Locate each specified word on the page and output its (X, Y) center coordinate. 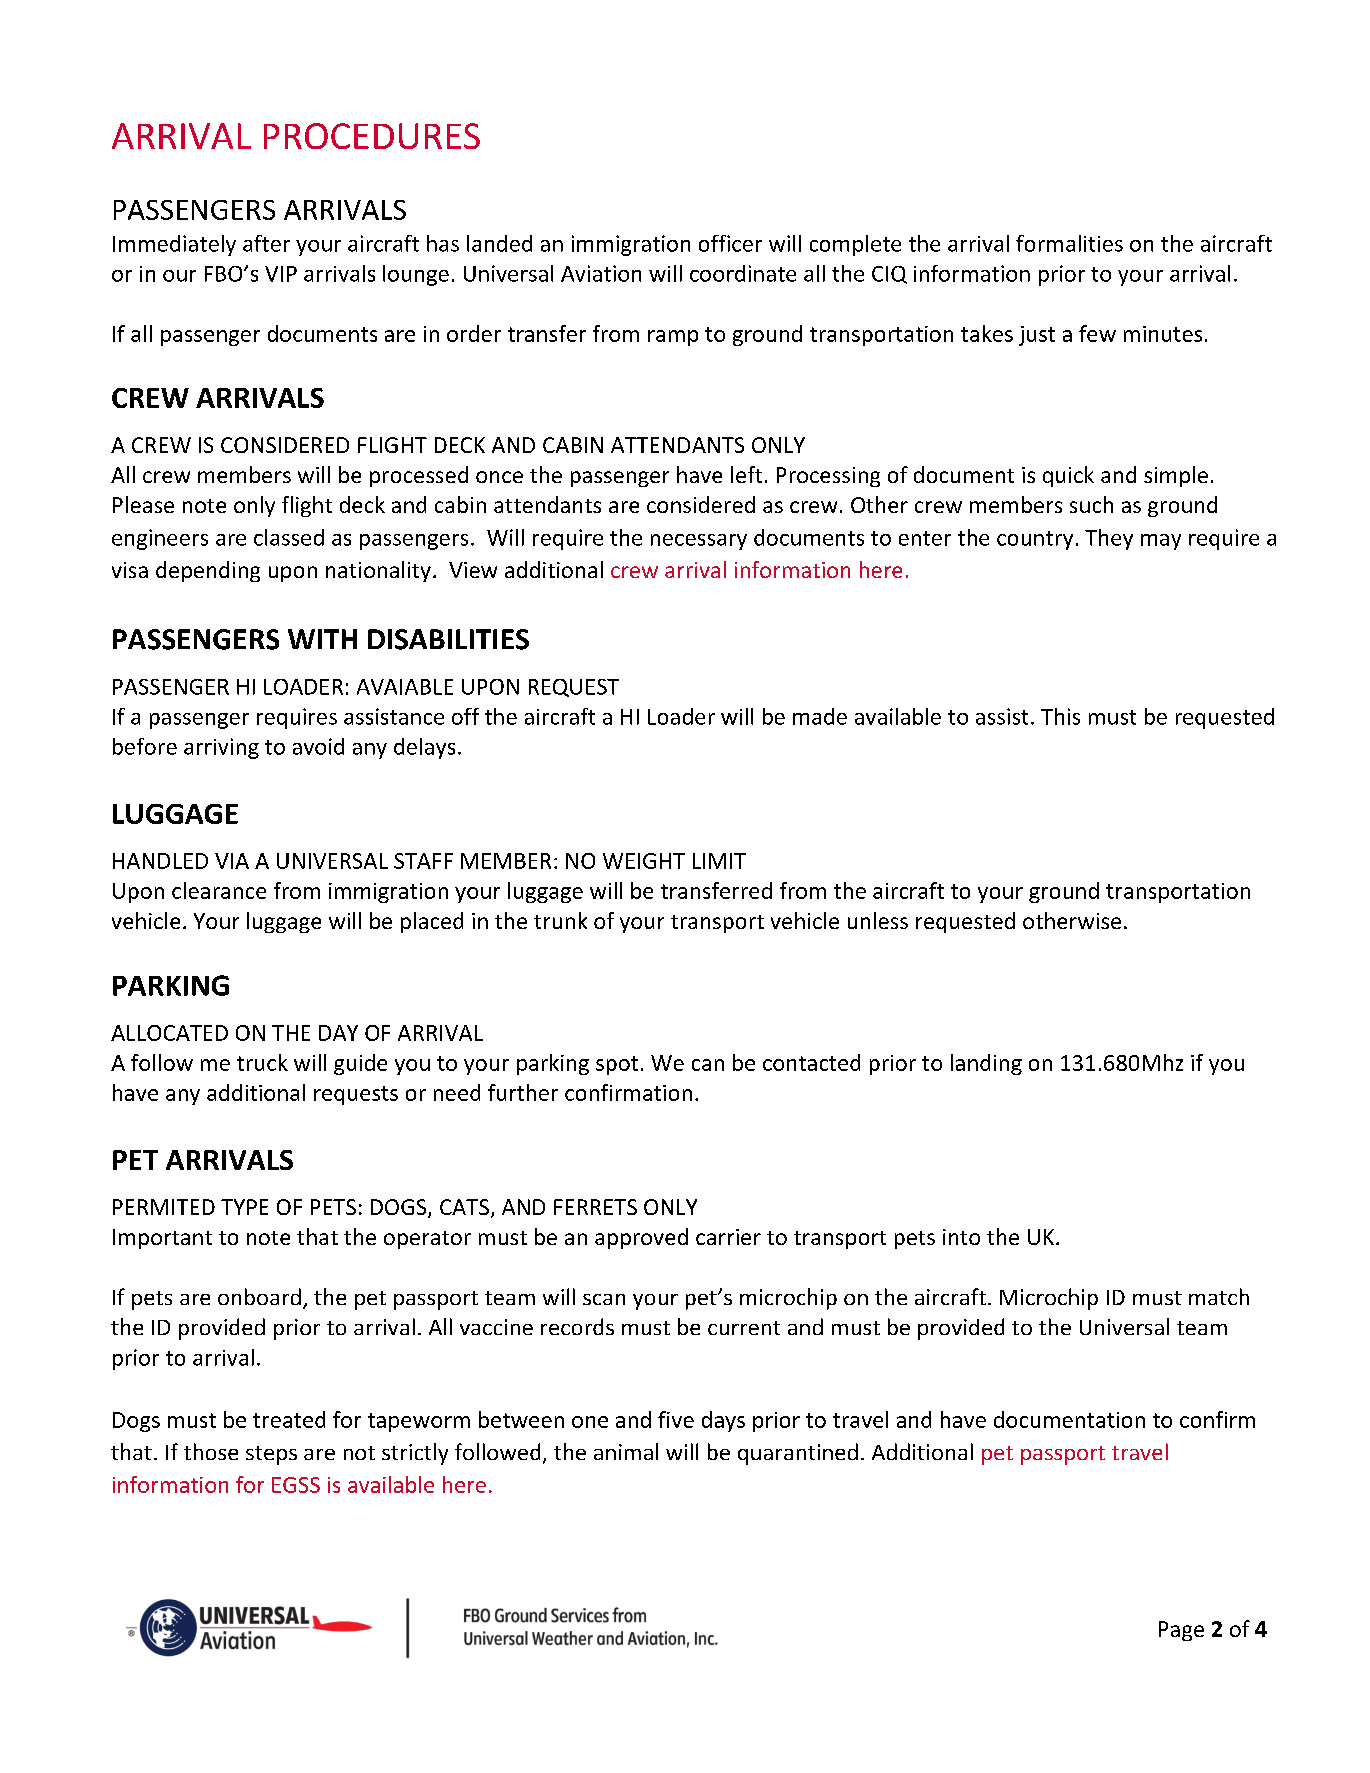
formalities (1069, 243)
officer (730, 243)
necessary (699, 542)
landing (986, 1064)
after (266, 243)
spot (617, 1065)
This (1060, 716)
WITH (322, 639)
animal (626, 1451)
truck (262, 1062)
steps (271, 1455)
